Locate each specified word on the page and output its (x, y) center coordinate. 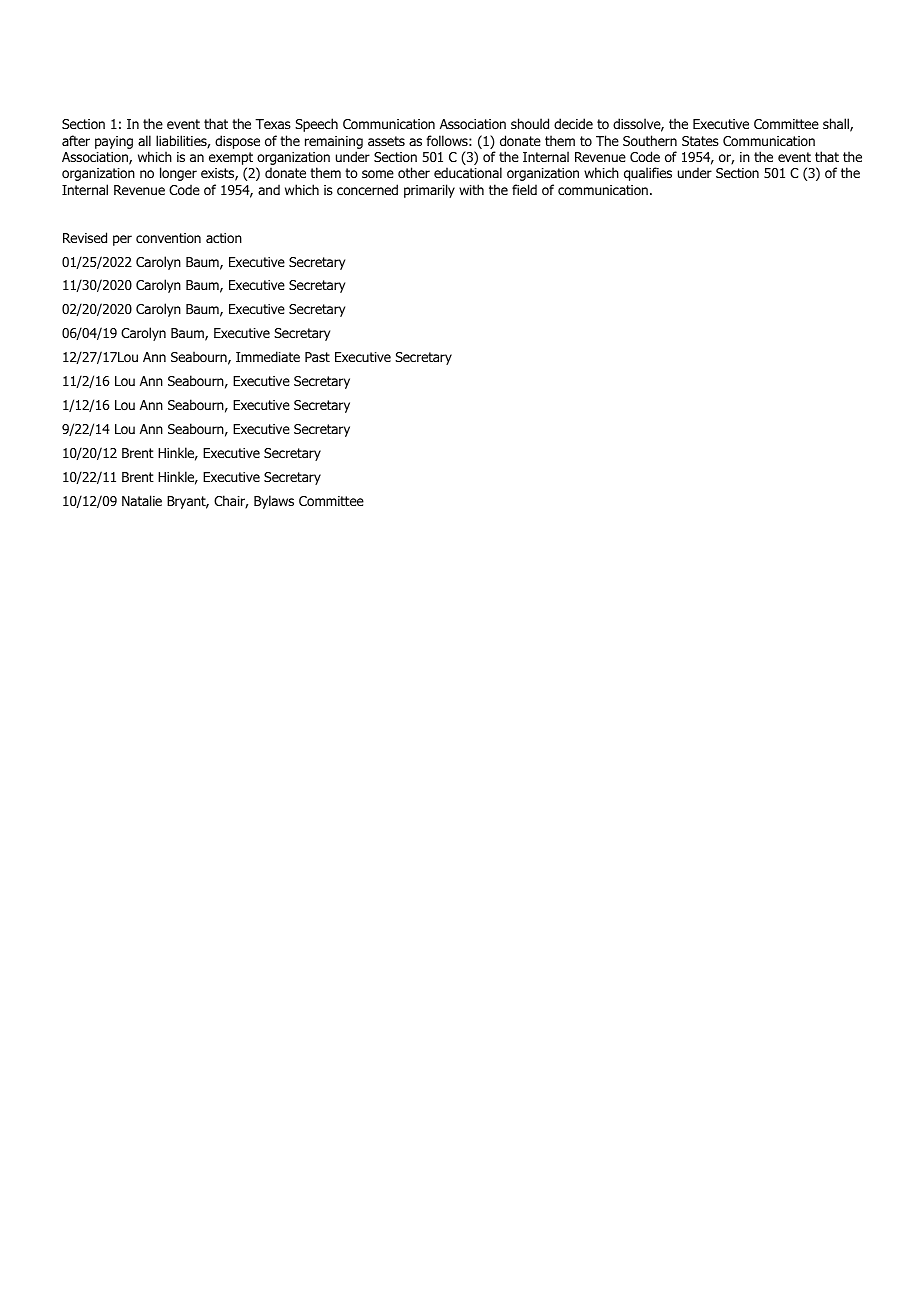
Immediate (268, 356)
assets (386, 141)
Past (317, 357)
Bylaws (274, 502)
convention (168, 238)
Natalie (142, 500)
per (122, 240)
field (524, 189)
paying (114, 142)
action (224, 238)
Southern (650, 140)
